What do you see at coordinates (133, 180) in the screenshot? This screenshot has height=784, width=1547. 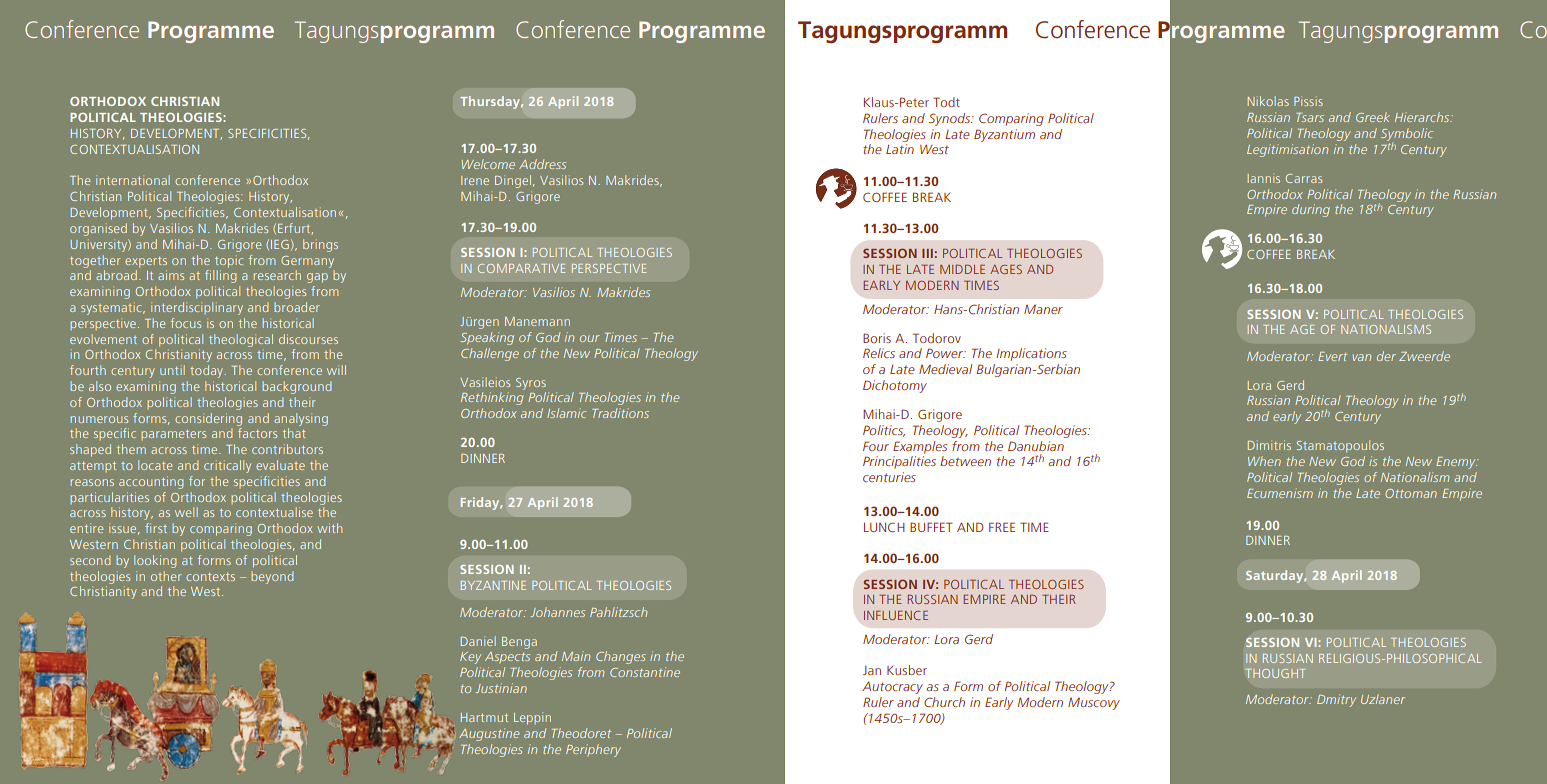 I see `international` at bounding box center [133, 180].
